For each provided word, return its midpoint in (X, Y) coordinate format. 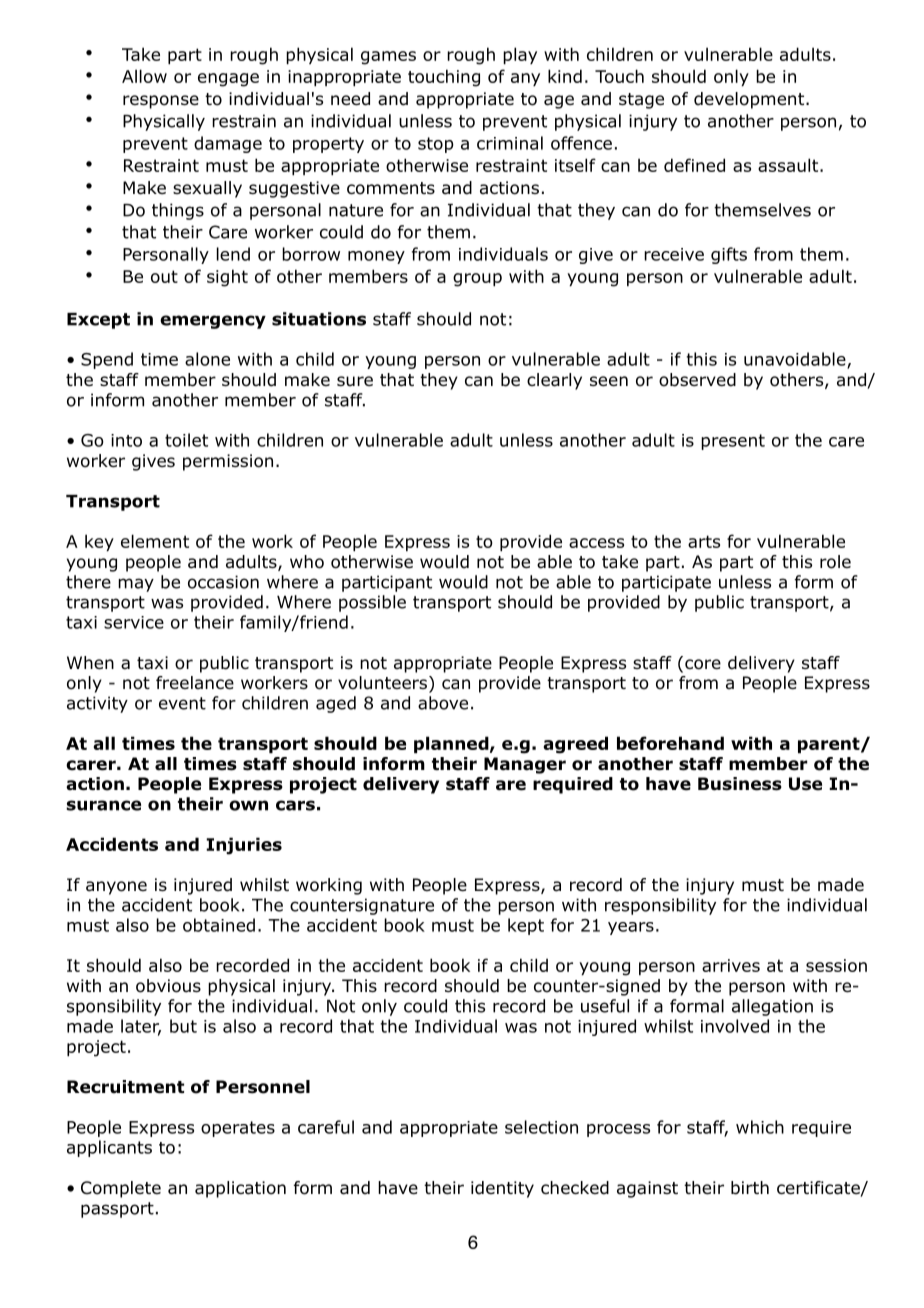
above (443, 703)
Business (740, 784)
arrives (731, 965)
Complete (121, 1189)
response (161, 102)
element (155, 541)
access (596, 543)
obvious (168, 986)
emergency (213, 322)
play (520, 55)
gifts (729, 255)
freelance (195, 683)
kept (526, 926)
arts (704, 541)
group (477, 280)
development (750, 100)
